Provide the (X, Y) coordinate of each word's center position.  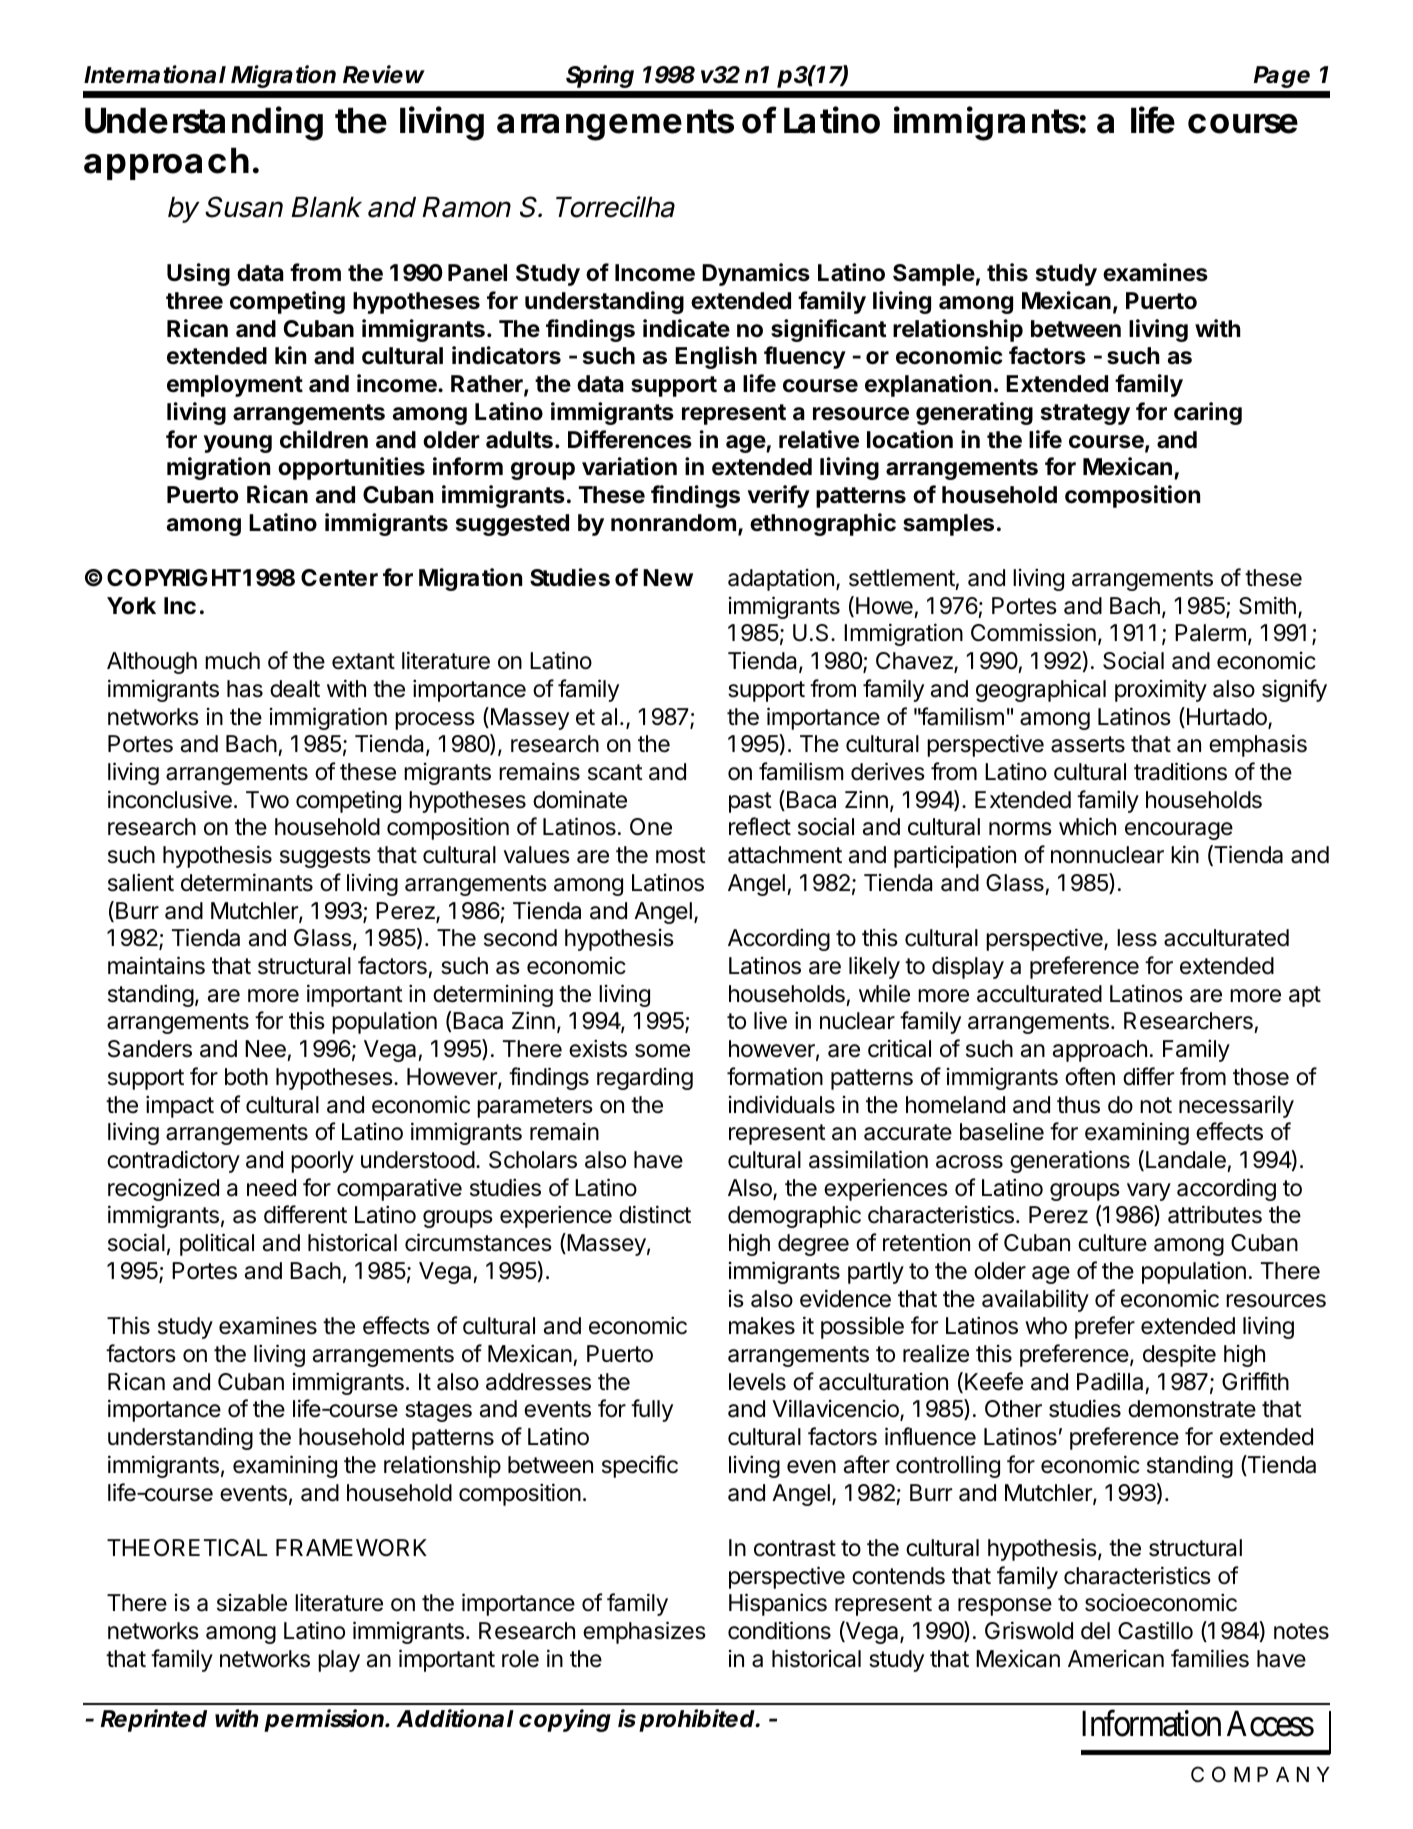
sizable (252, 1603)
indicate (686, 328)
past (750, 802)
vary (1149, 1192)
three (194, 301)
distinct (655, 1214)
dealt (295, 689)
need (271, 1188)
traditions (1180, 771)
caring (1208, 413)
